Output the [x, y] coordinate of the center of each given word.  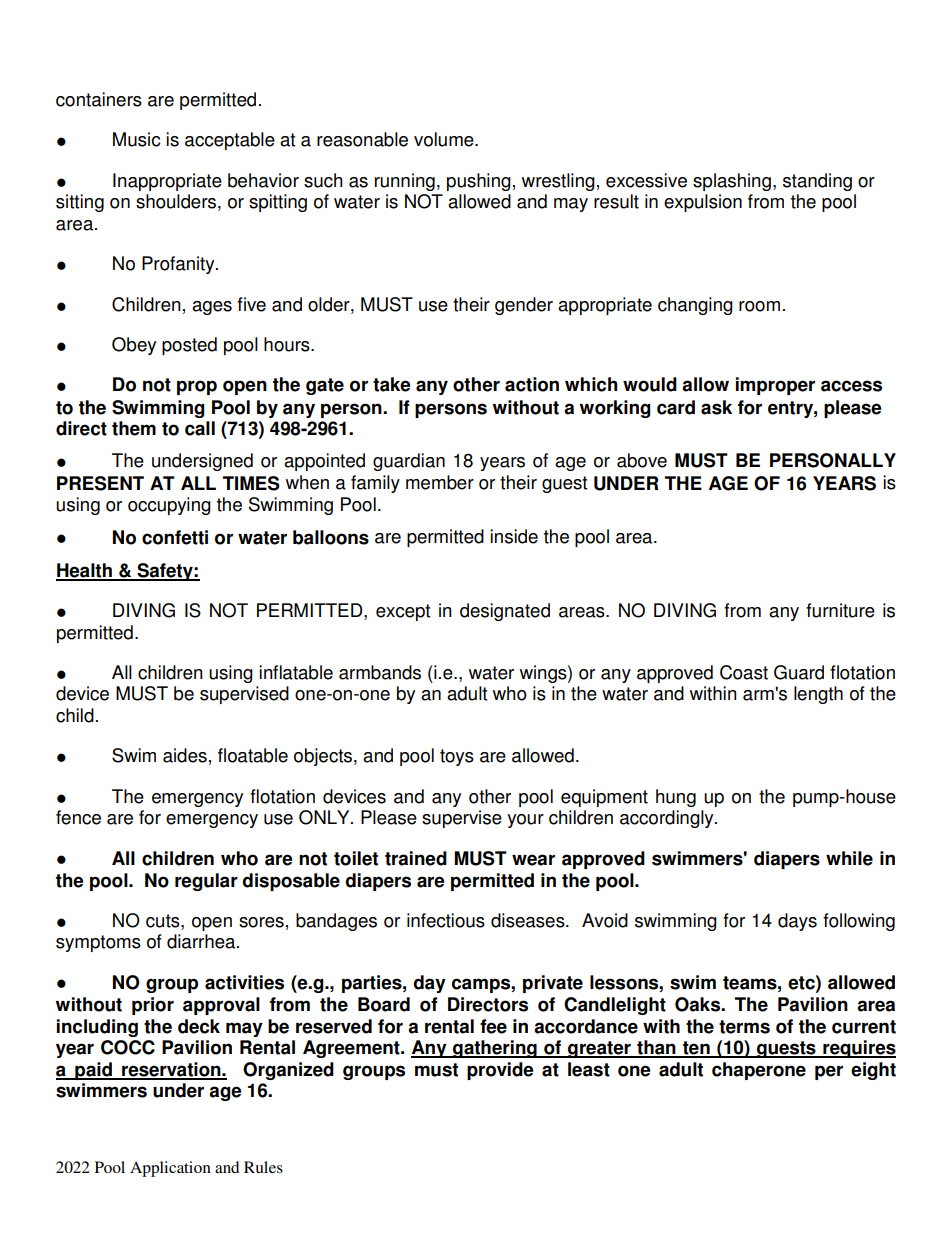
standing [817, 182]
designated [505, 612]
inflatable [296, 672]
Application [170, 1169]
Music [136, 139]
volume [445, 139]
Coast [744, 672]
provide [500, 1071]
